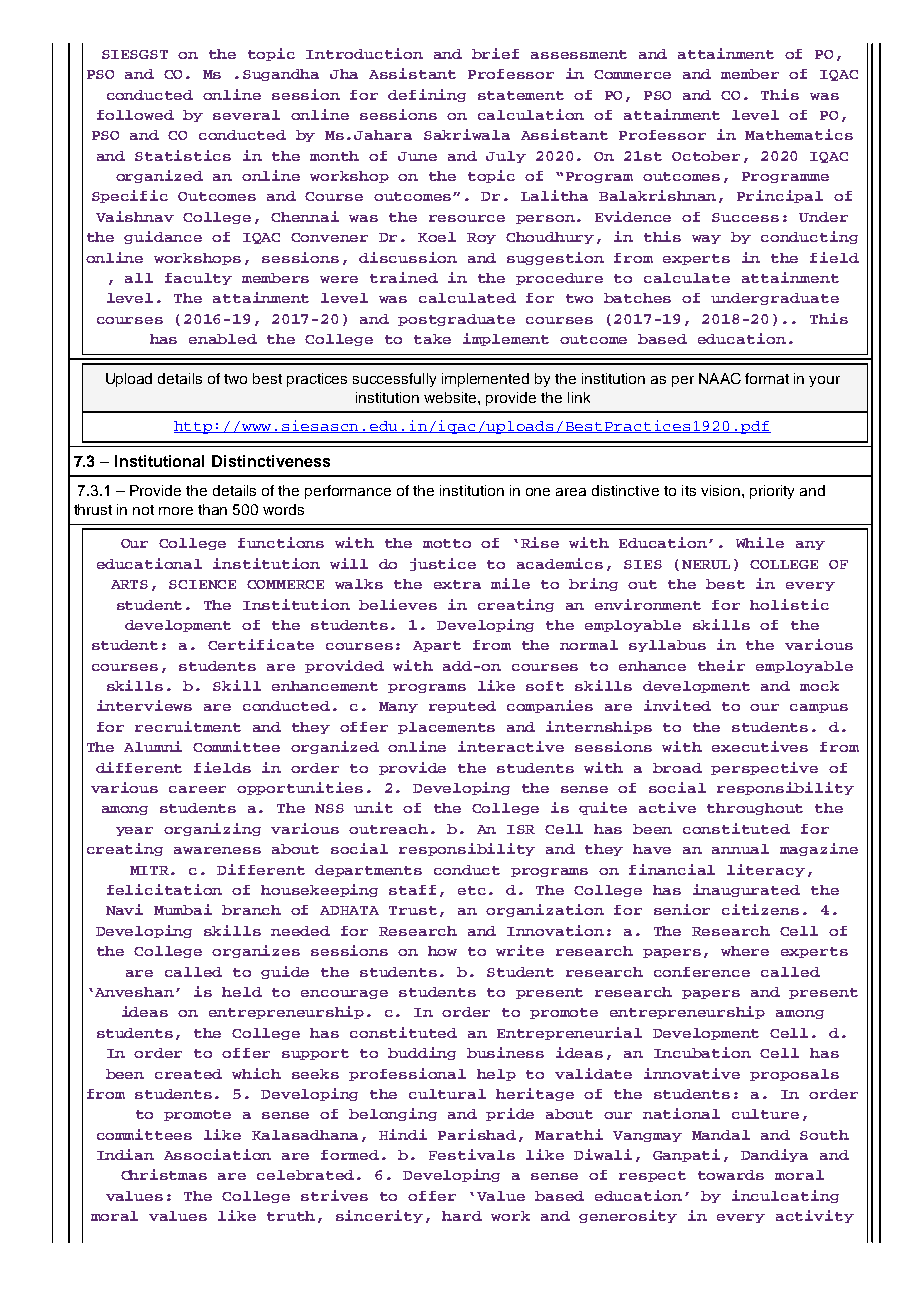 Image resolution: width=924 pixels, height=1308 pixels. What do you see at coordinates (799, 134) in the screenshot?
I see `Mathematics` at bounding box center [799, 134].
